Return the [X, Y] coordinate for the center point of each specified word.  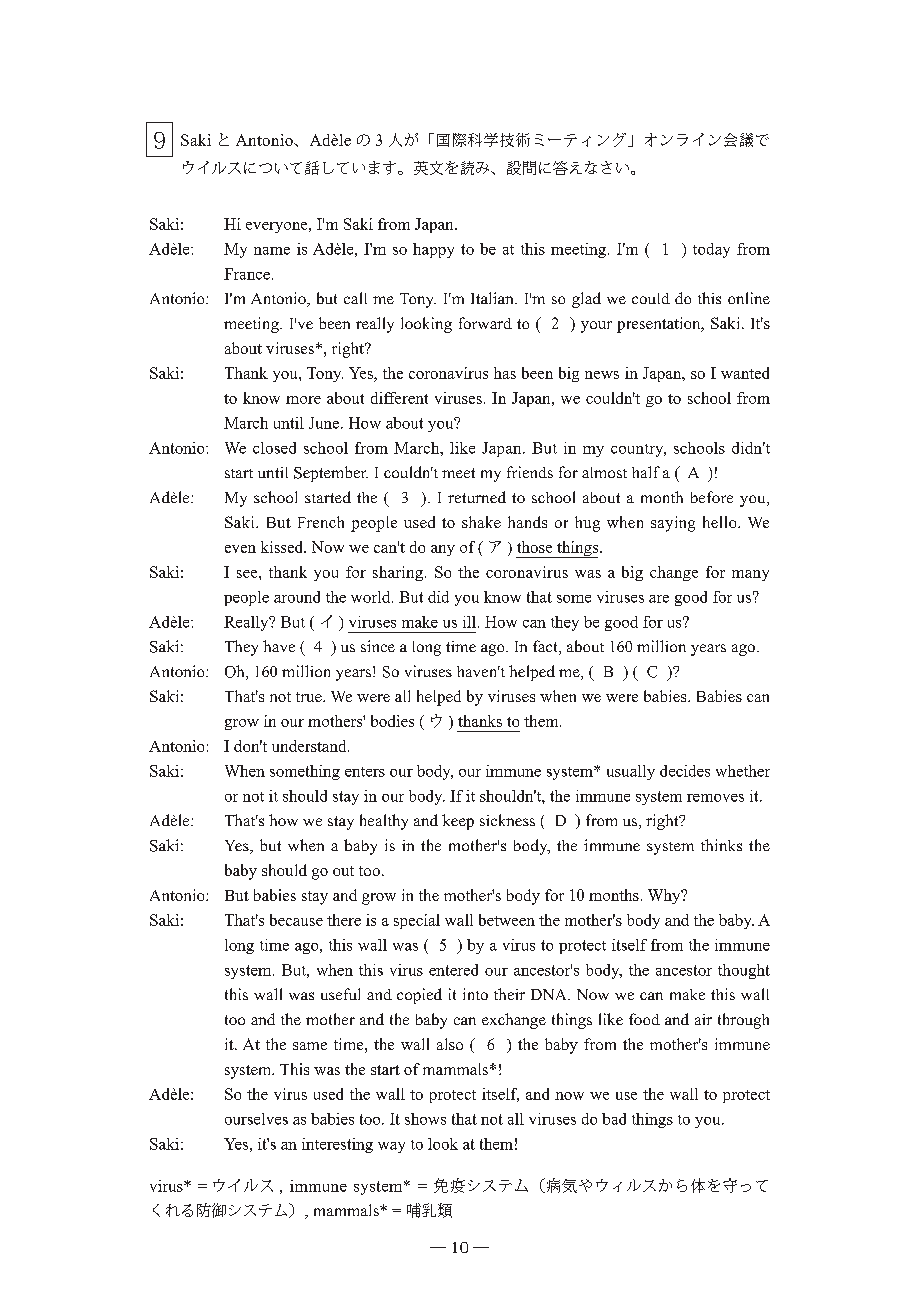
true [310, 697]
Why [665, 896]
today [711, 250]
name [272, 251]
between [507, 920]
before [712, 497]
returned [477, 497]
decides [685, 771]
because [296, 920]
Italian [493, 298]
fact [546, 647]
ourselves [256, 1119]
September [331, 474]
